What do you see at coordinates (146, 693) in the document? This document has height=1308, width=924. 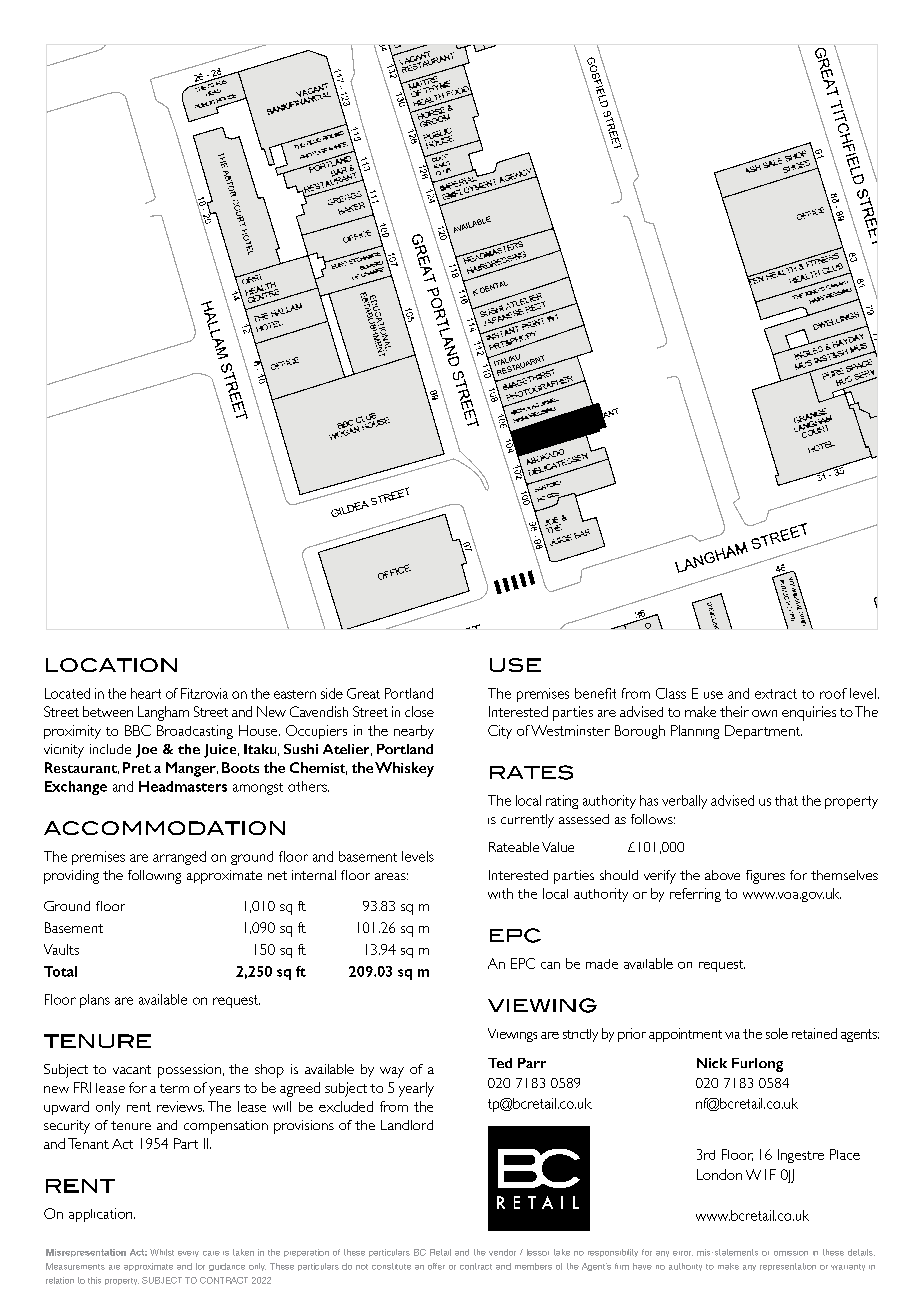 I see `heart` at bounding box center [146, 693].
